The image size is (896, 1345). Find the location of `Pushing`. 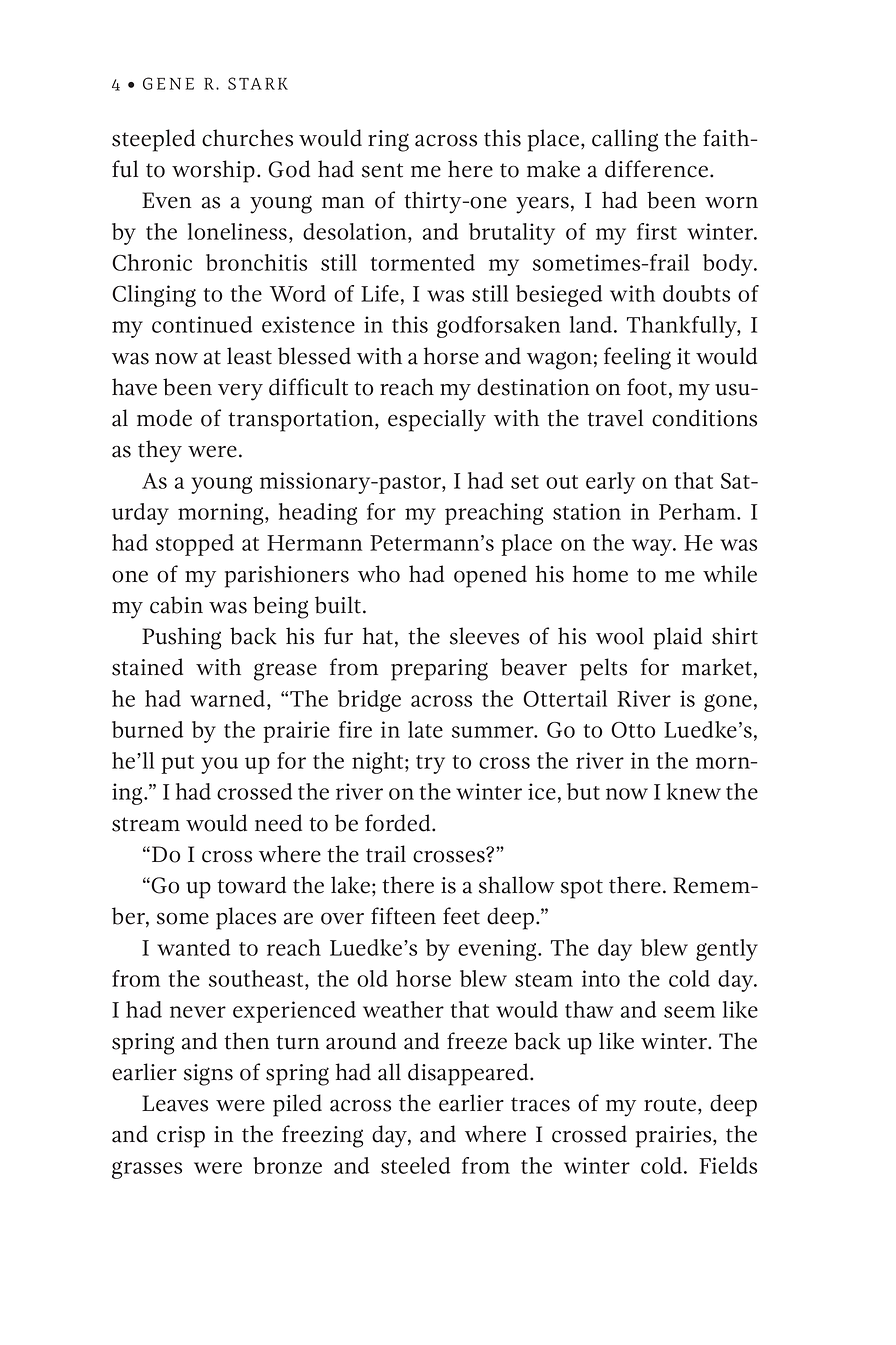

Pushing is located at coordinates (181, 638).
